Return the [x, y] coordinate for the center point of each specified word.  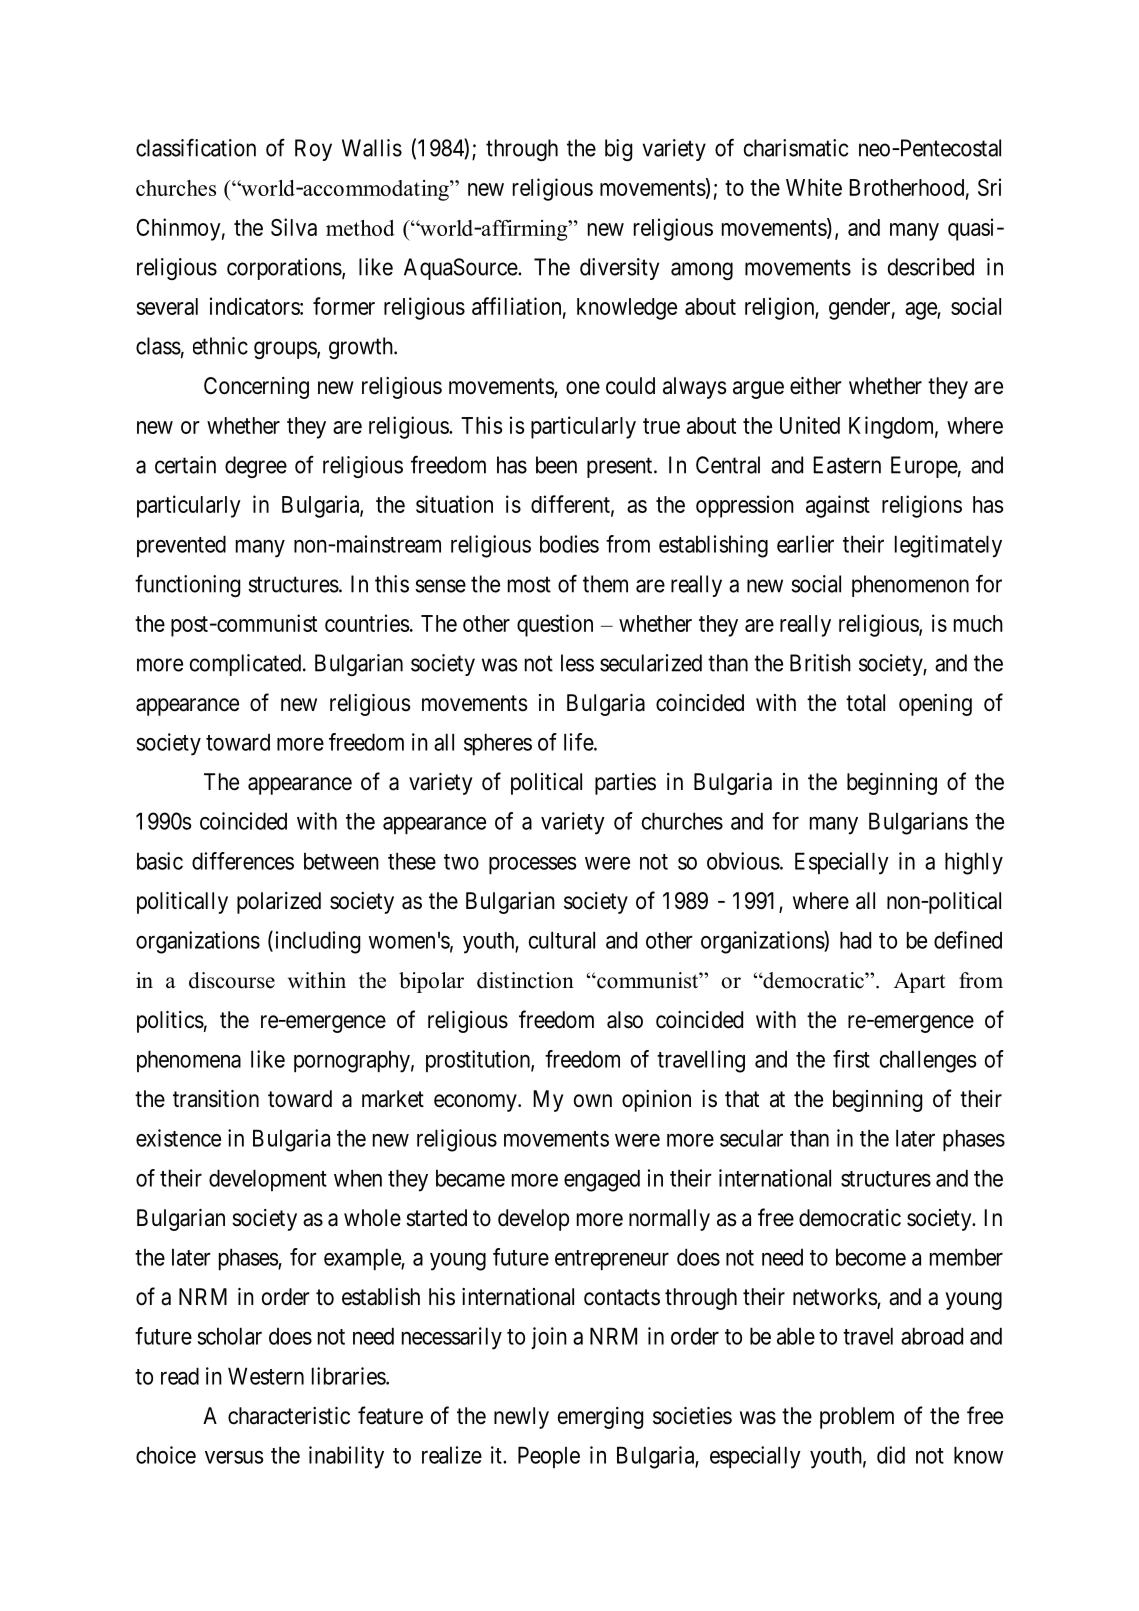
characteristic [289, 1416]
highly [974, 863]
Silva [294, 227]
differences [243, 861]
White [814, 187]
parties [625, 784]
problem [857, 1418]
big [618, 150]
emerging [600, 1418]
